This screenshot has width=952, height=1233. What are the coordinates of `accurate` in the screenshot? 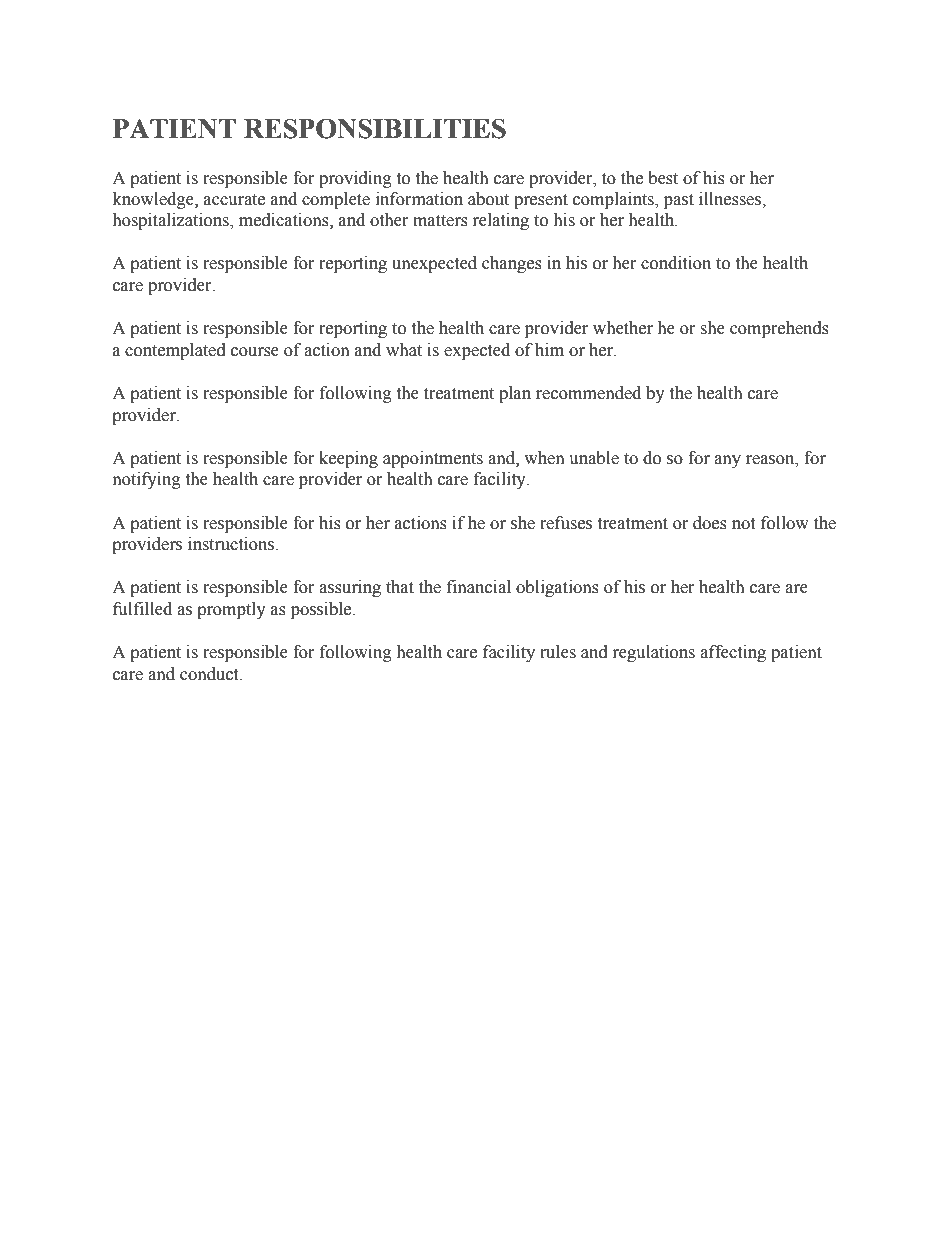 It's located at (234, 200).
